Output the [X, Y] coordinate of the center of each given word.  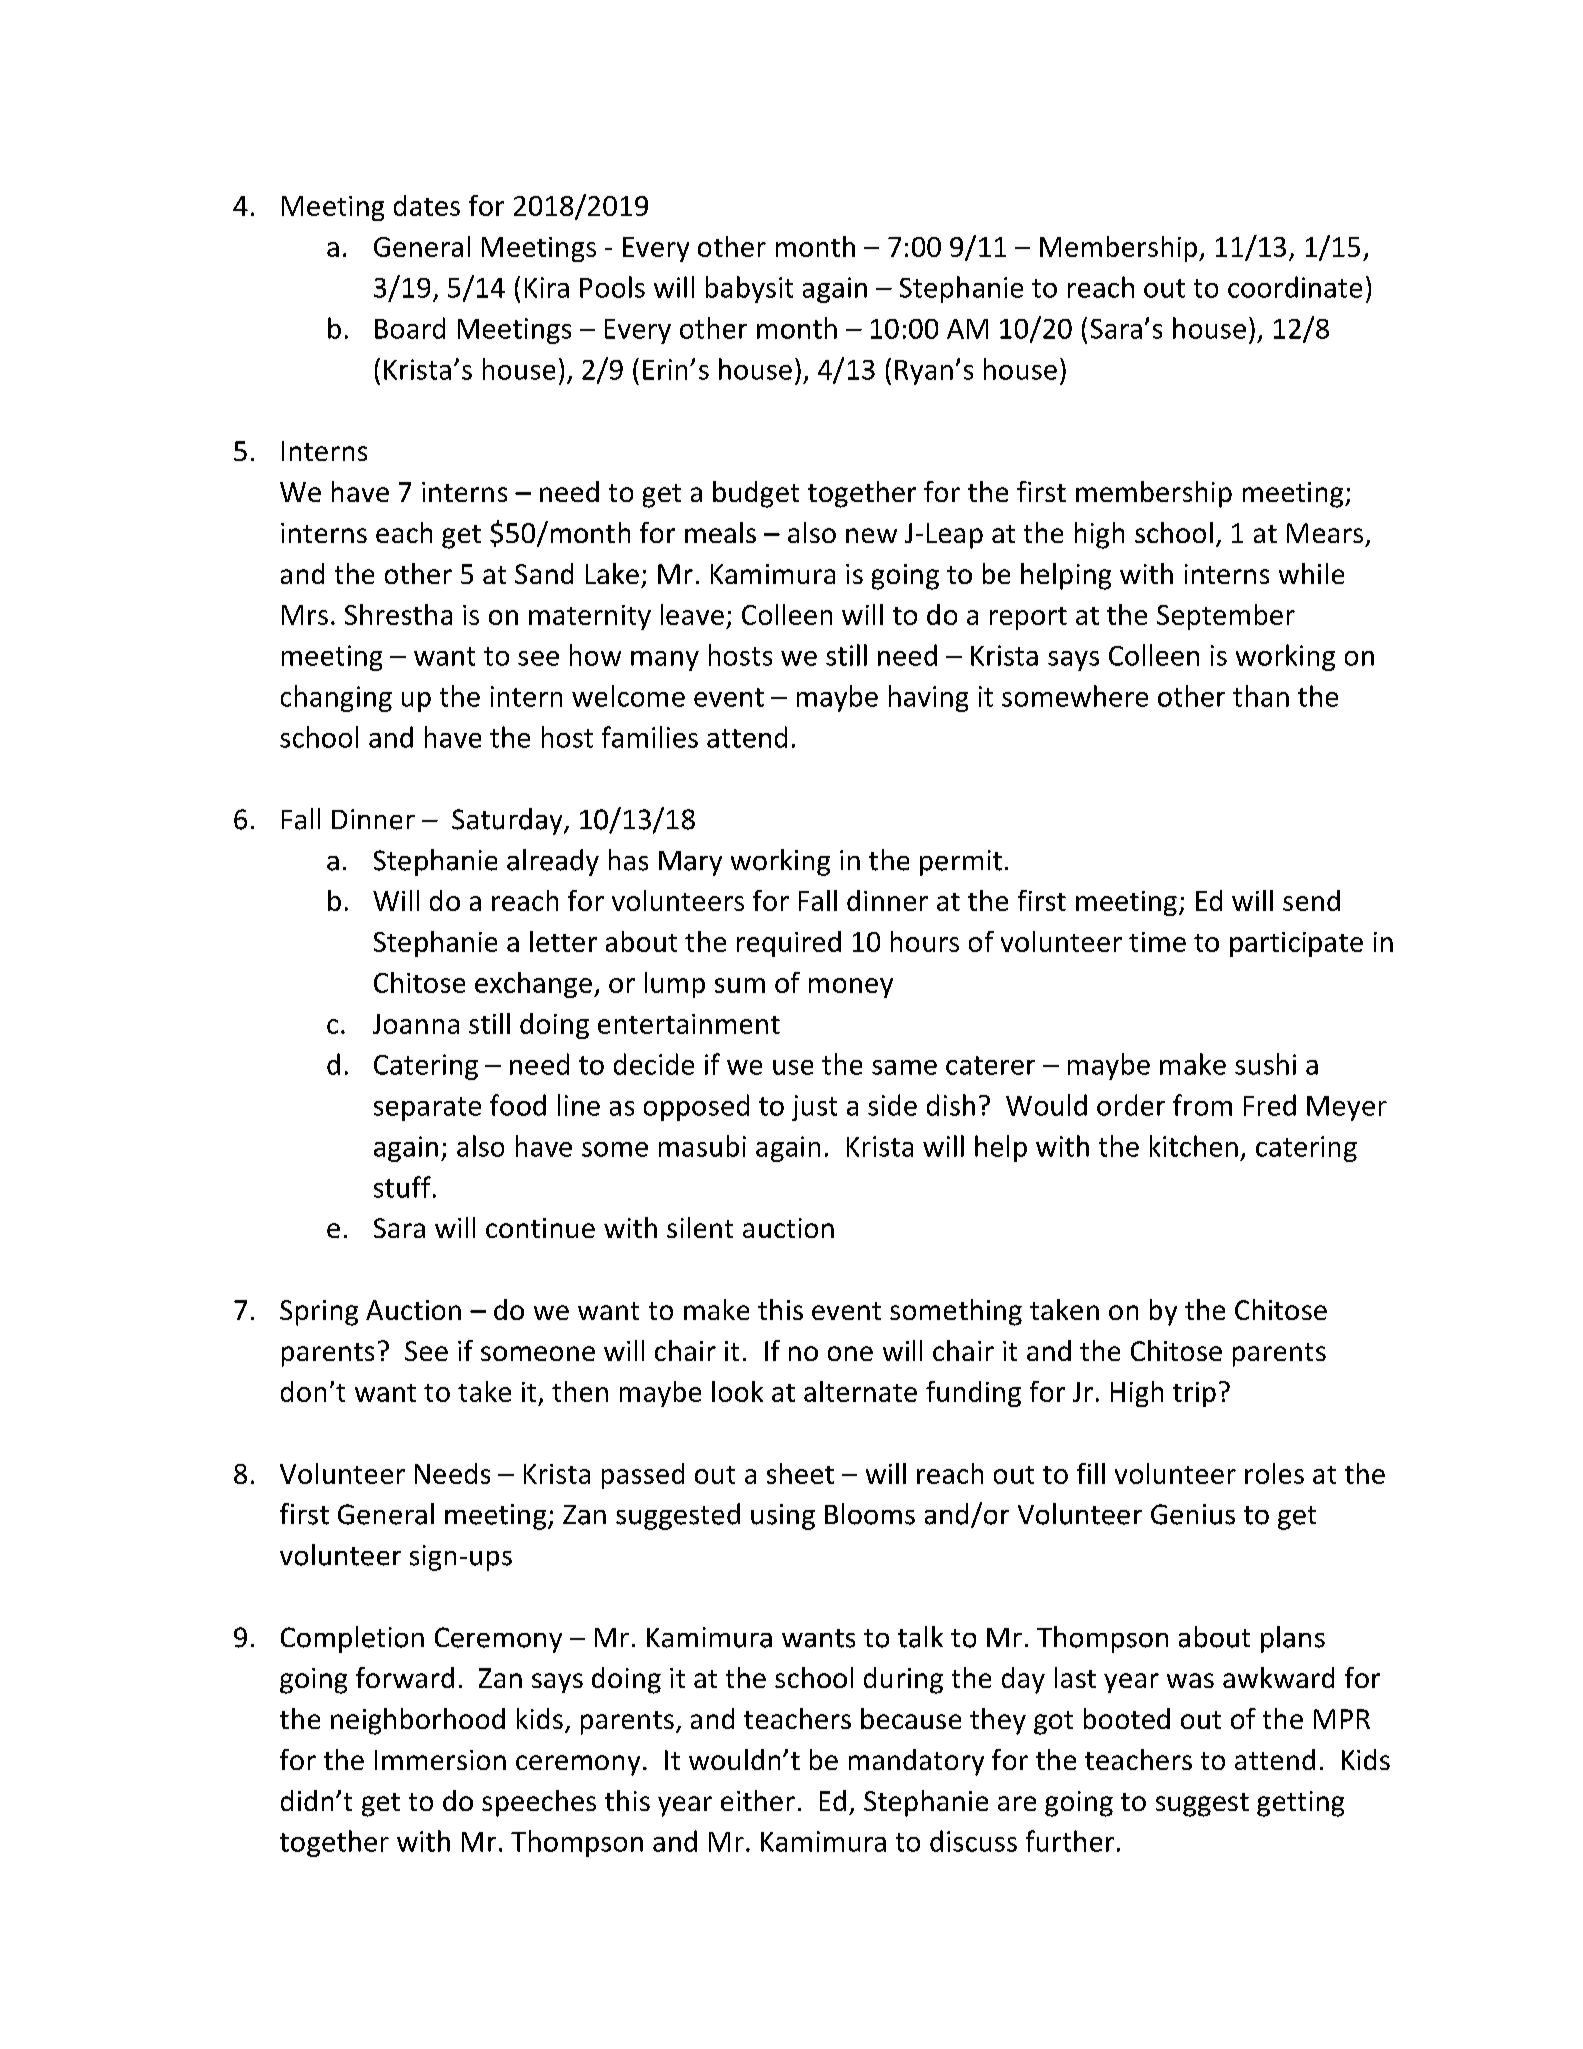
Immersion [440, 1760]
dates [427, 205]
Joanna [416, 1024]
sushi [1265, 1064]
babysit [749, 289]
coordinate [1295, 287]
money [851, 988]
